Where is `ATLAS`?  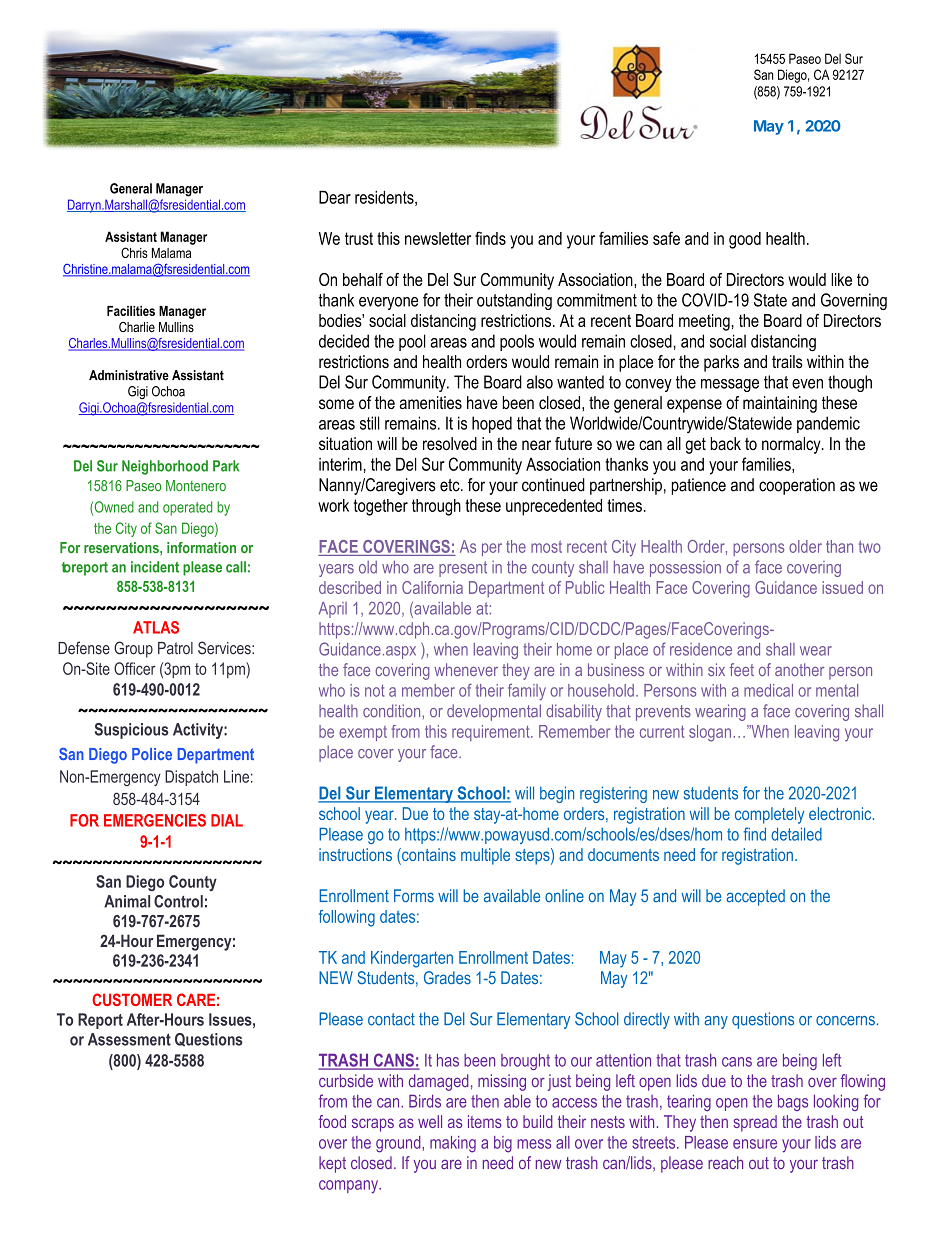 ATLAS is located at coordinates (156, 627).
